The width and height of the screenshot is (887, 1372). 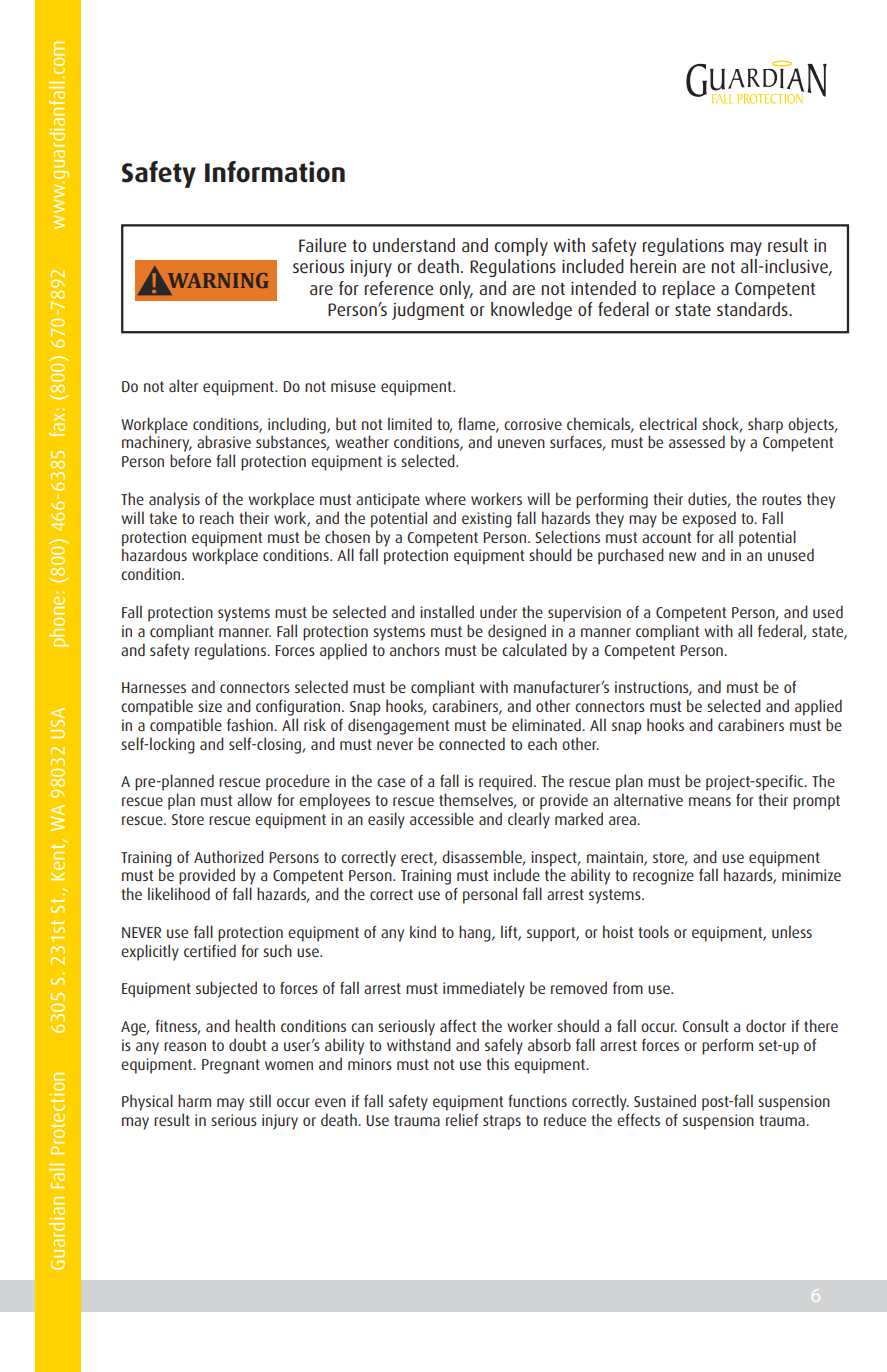 What do you see at coordinates (275, 172) in the screenshot?
I see `Information` at bounding box center [275, 172].
